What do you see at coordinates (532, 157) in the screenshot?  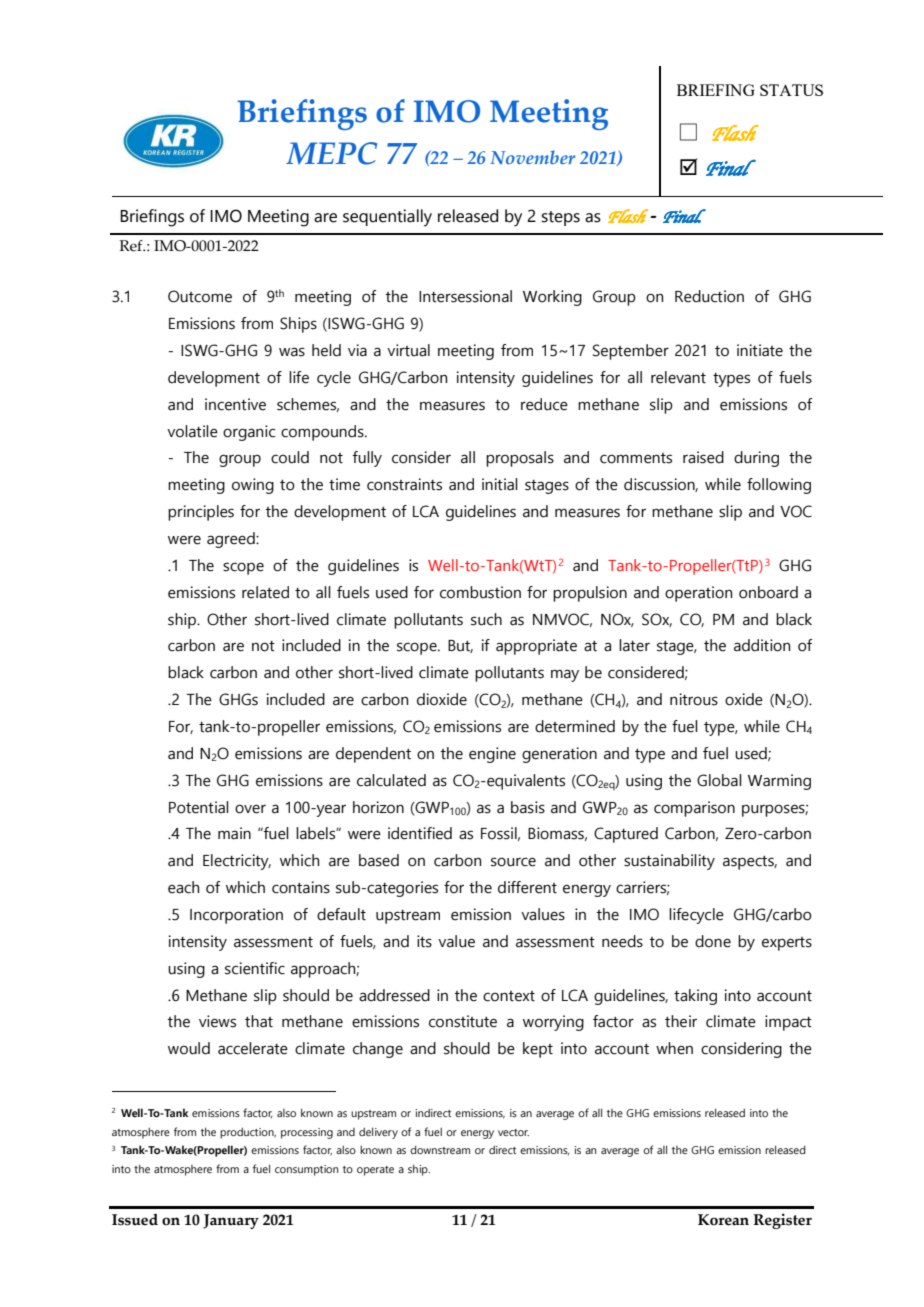 I see `November` at bounding box center [532, 157].
